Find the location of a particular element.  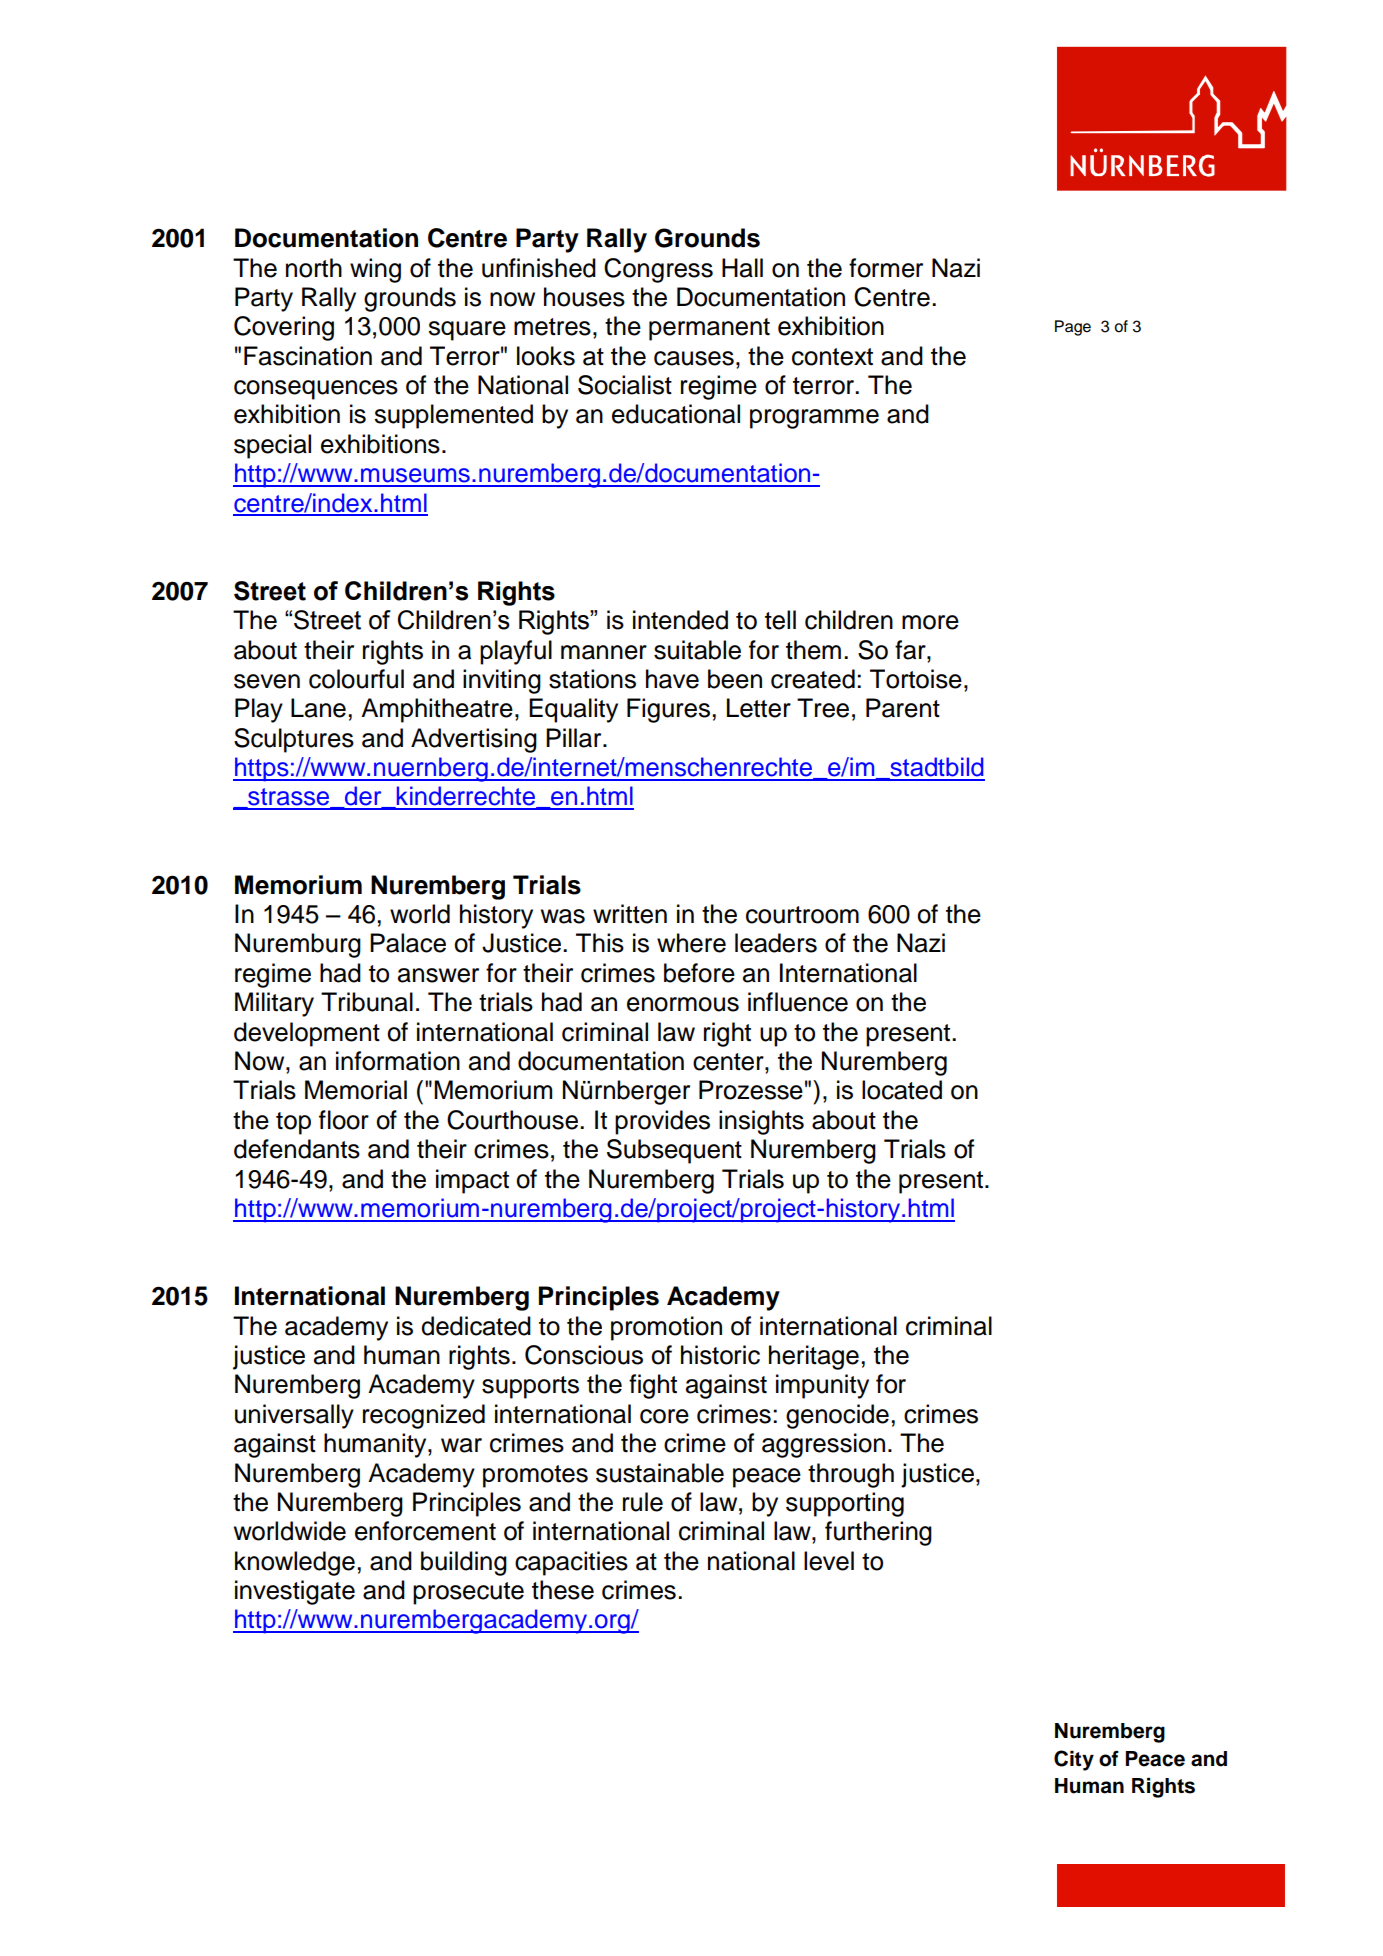

permanent is located at coordinates (709, 329).
